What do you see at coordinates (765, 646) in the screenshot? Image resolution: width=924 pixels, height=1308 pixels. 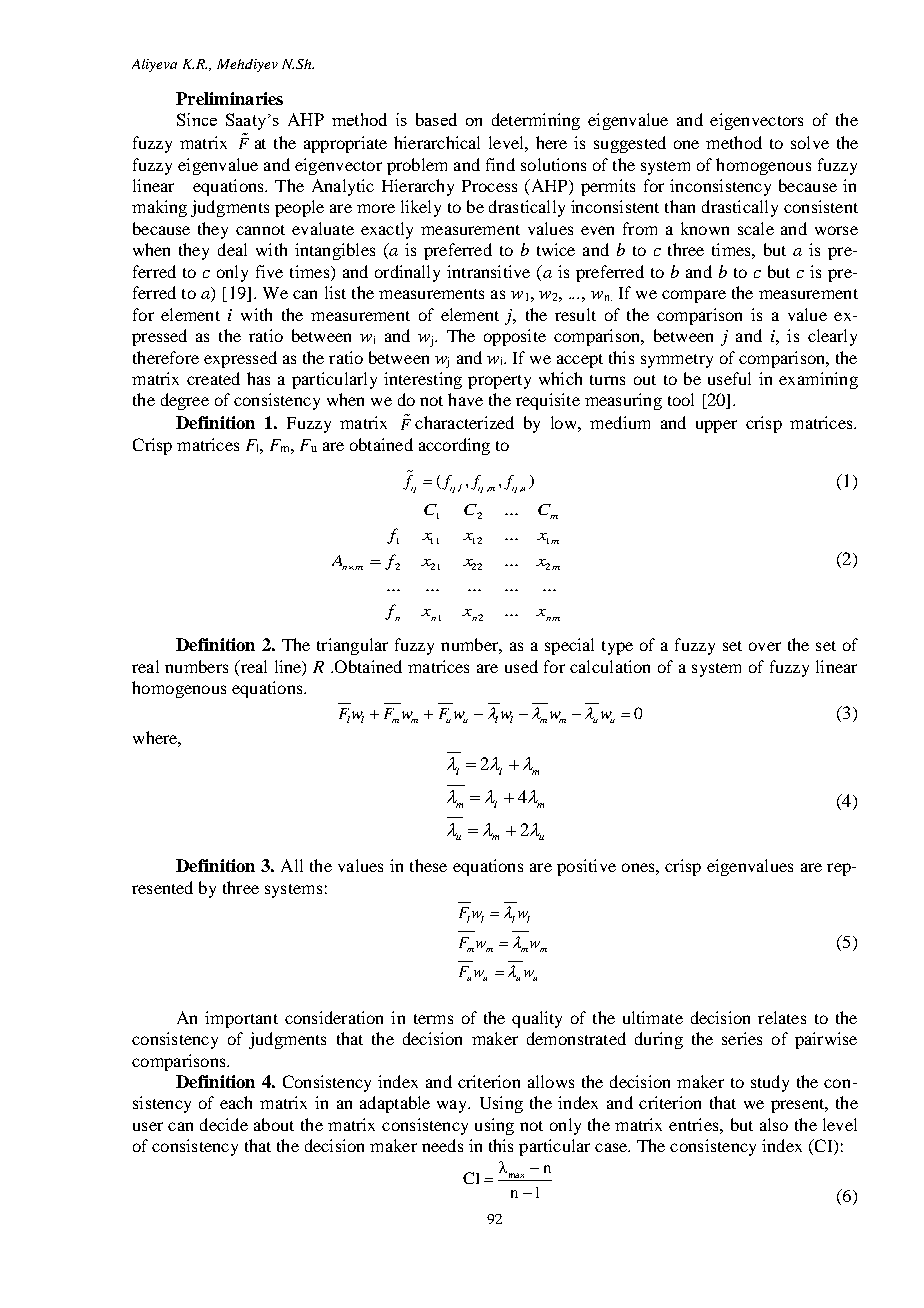 I see `over` at bounding box center [765, 646].
